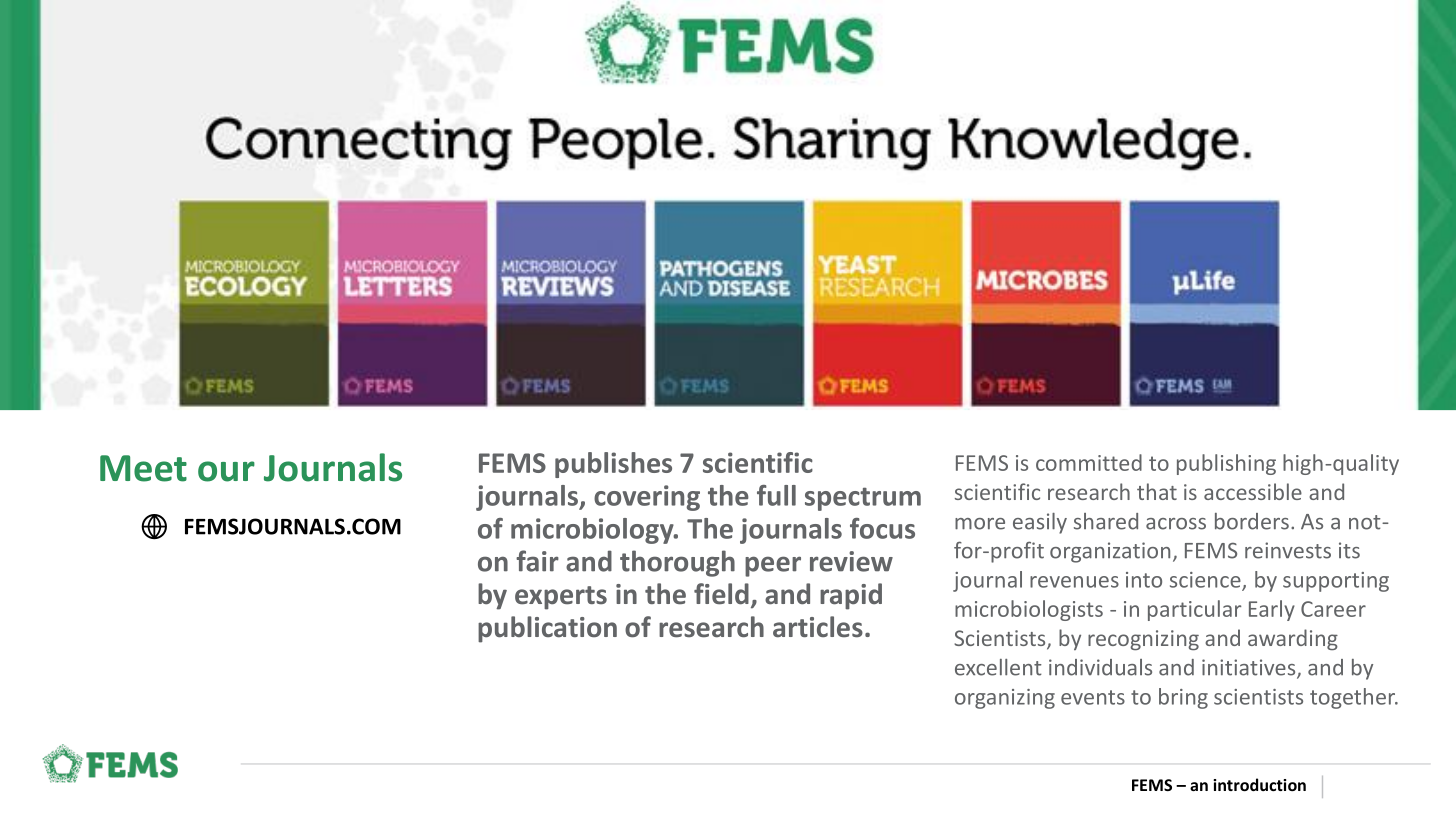 This screenshot has height=819, width=1456. What do you see at coordinates (547, 629) in the screenshot?
I see `publication` at bounding box center [547, 629].
